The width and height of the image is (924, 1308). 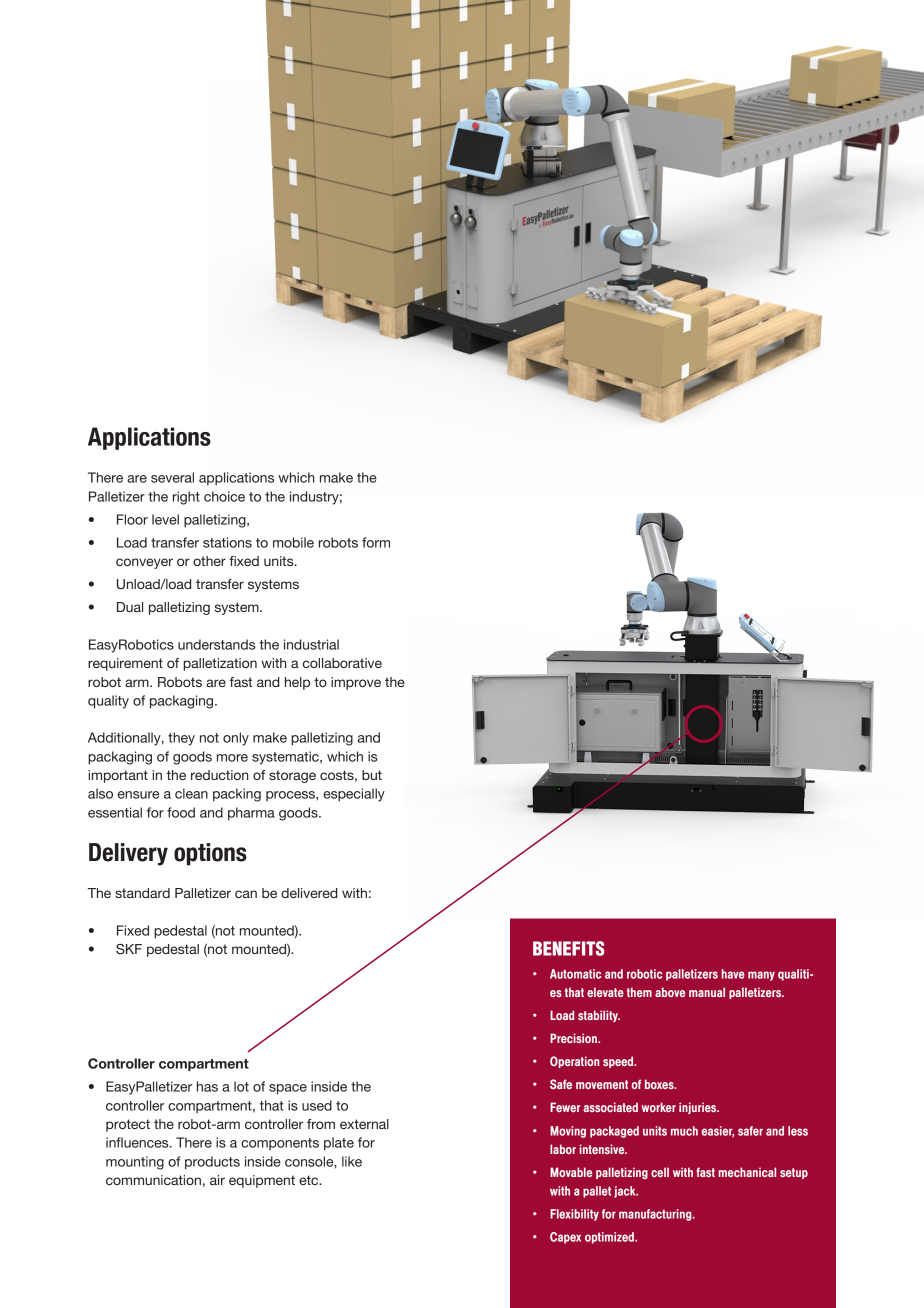 I want to click on improve, so click(x=356, y=683).
